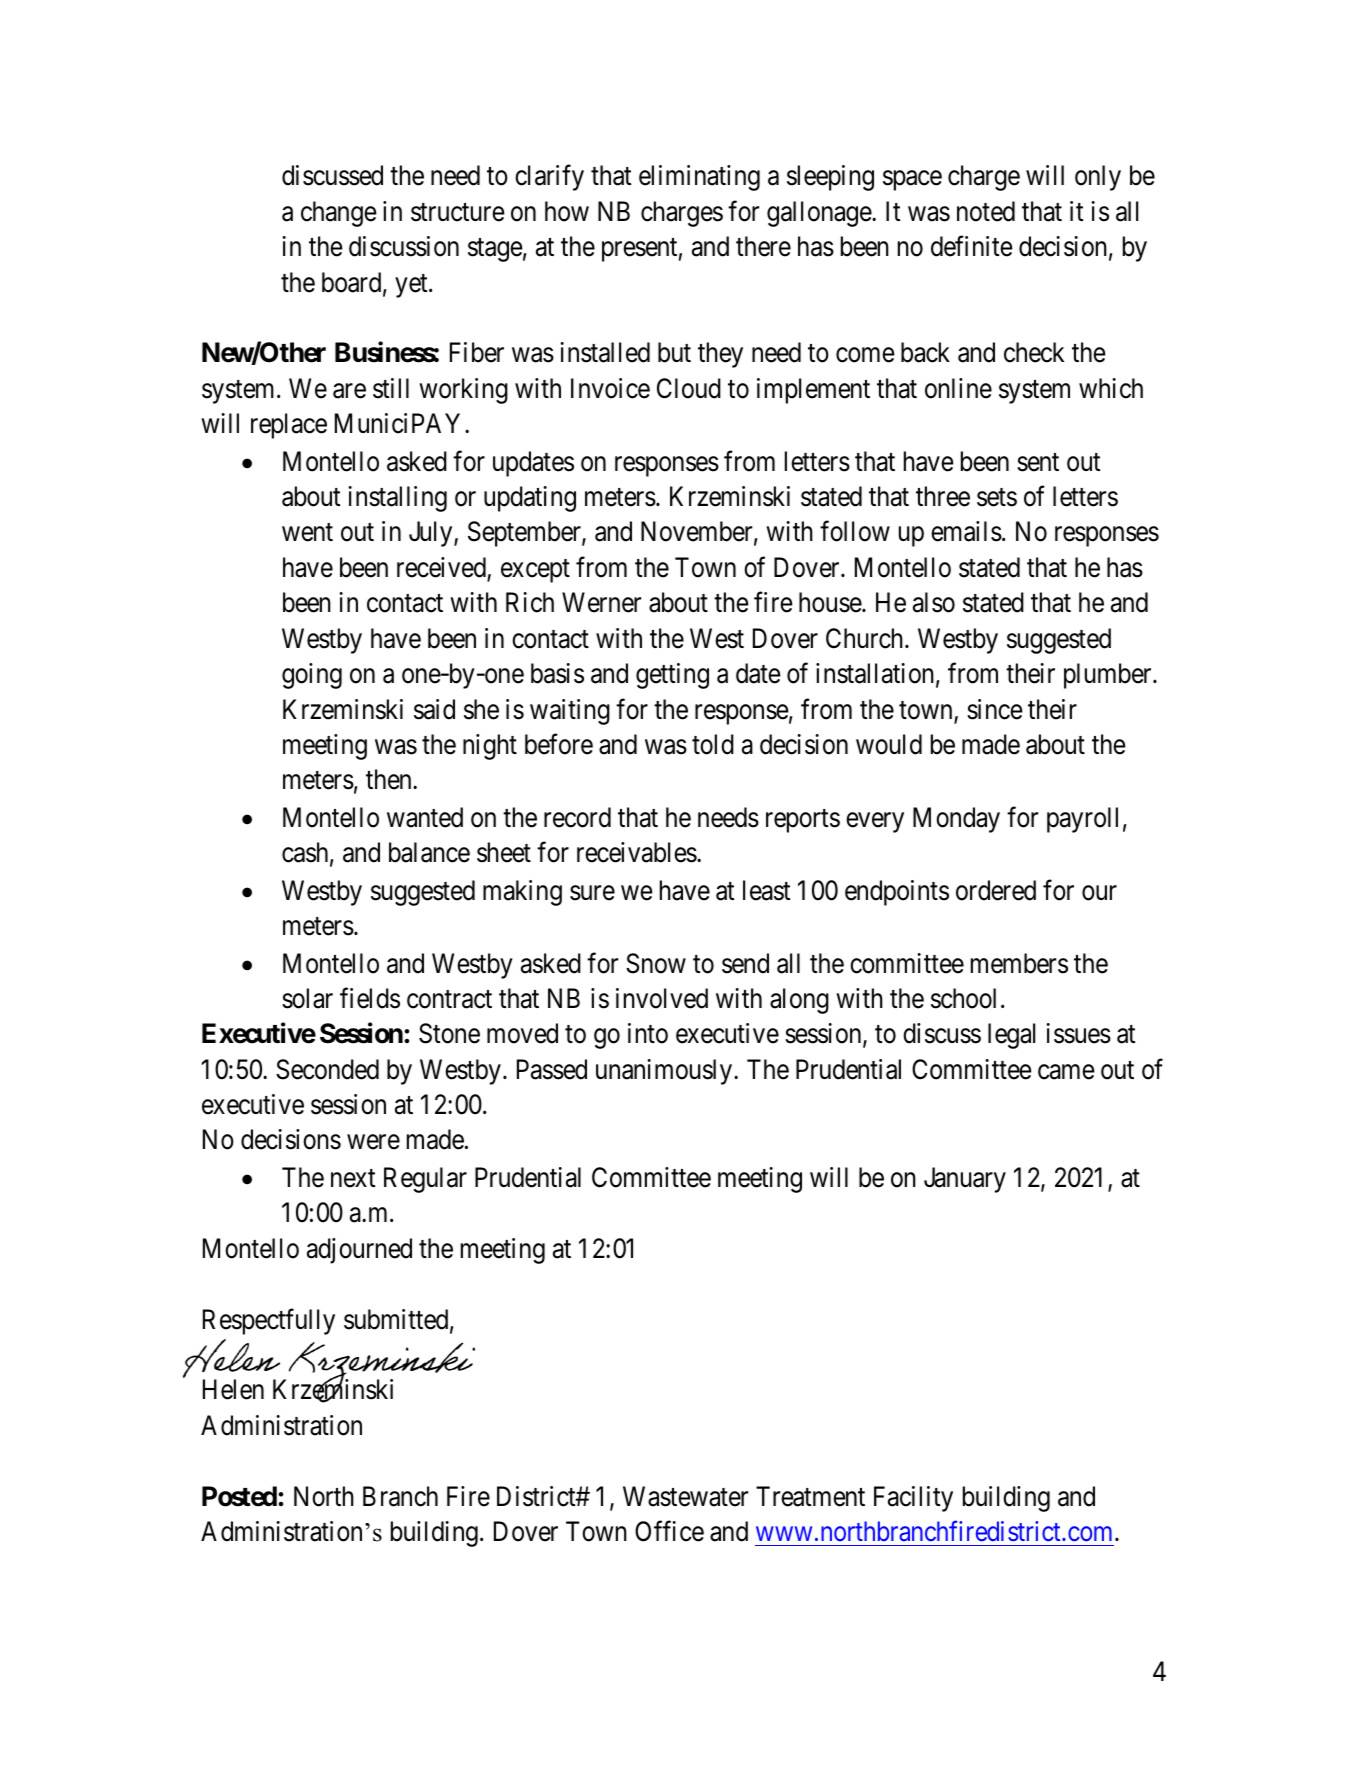  I want to click on change, so click(339, 214).
